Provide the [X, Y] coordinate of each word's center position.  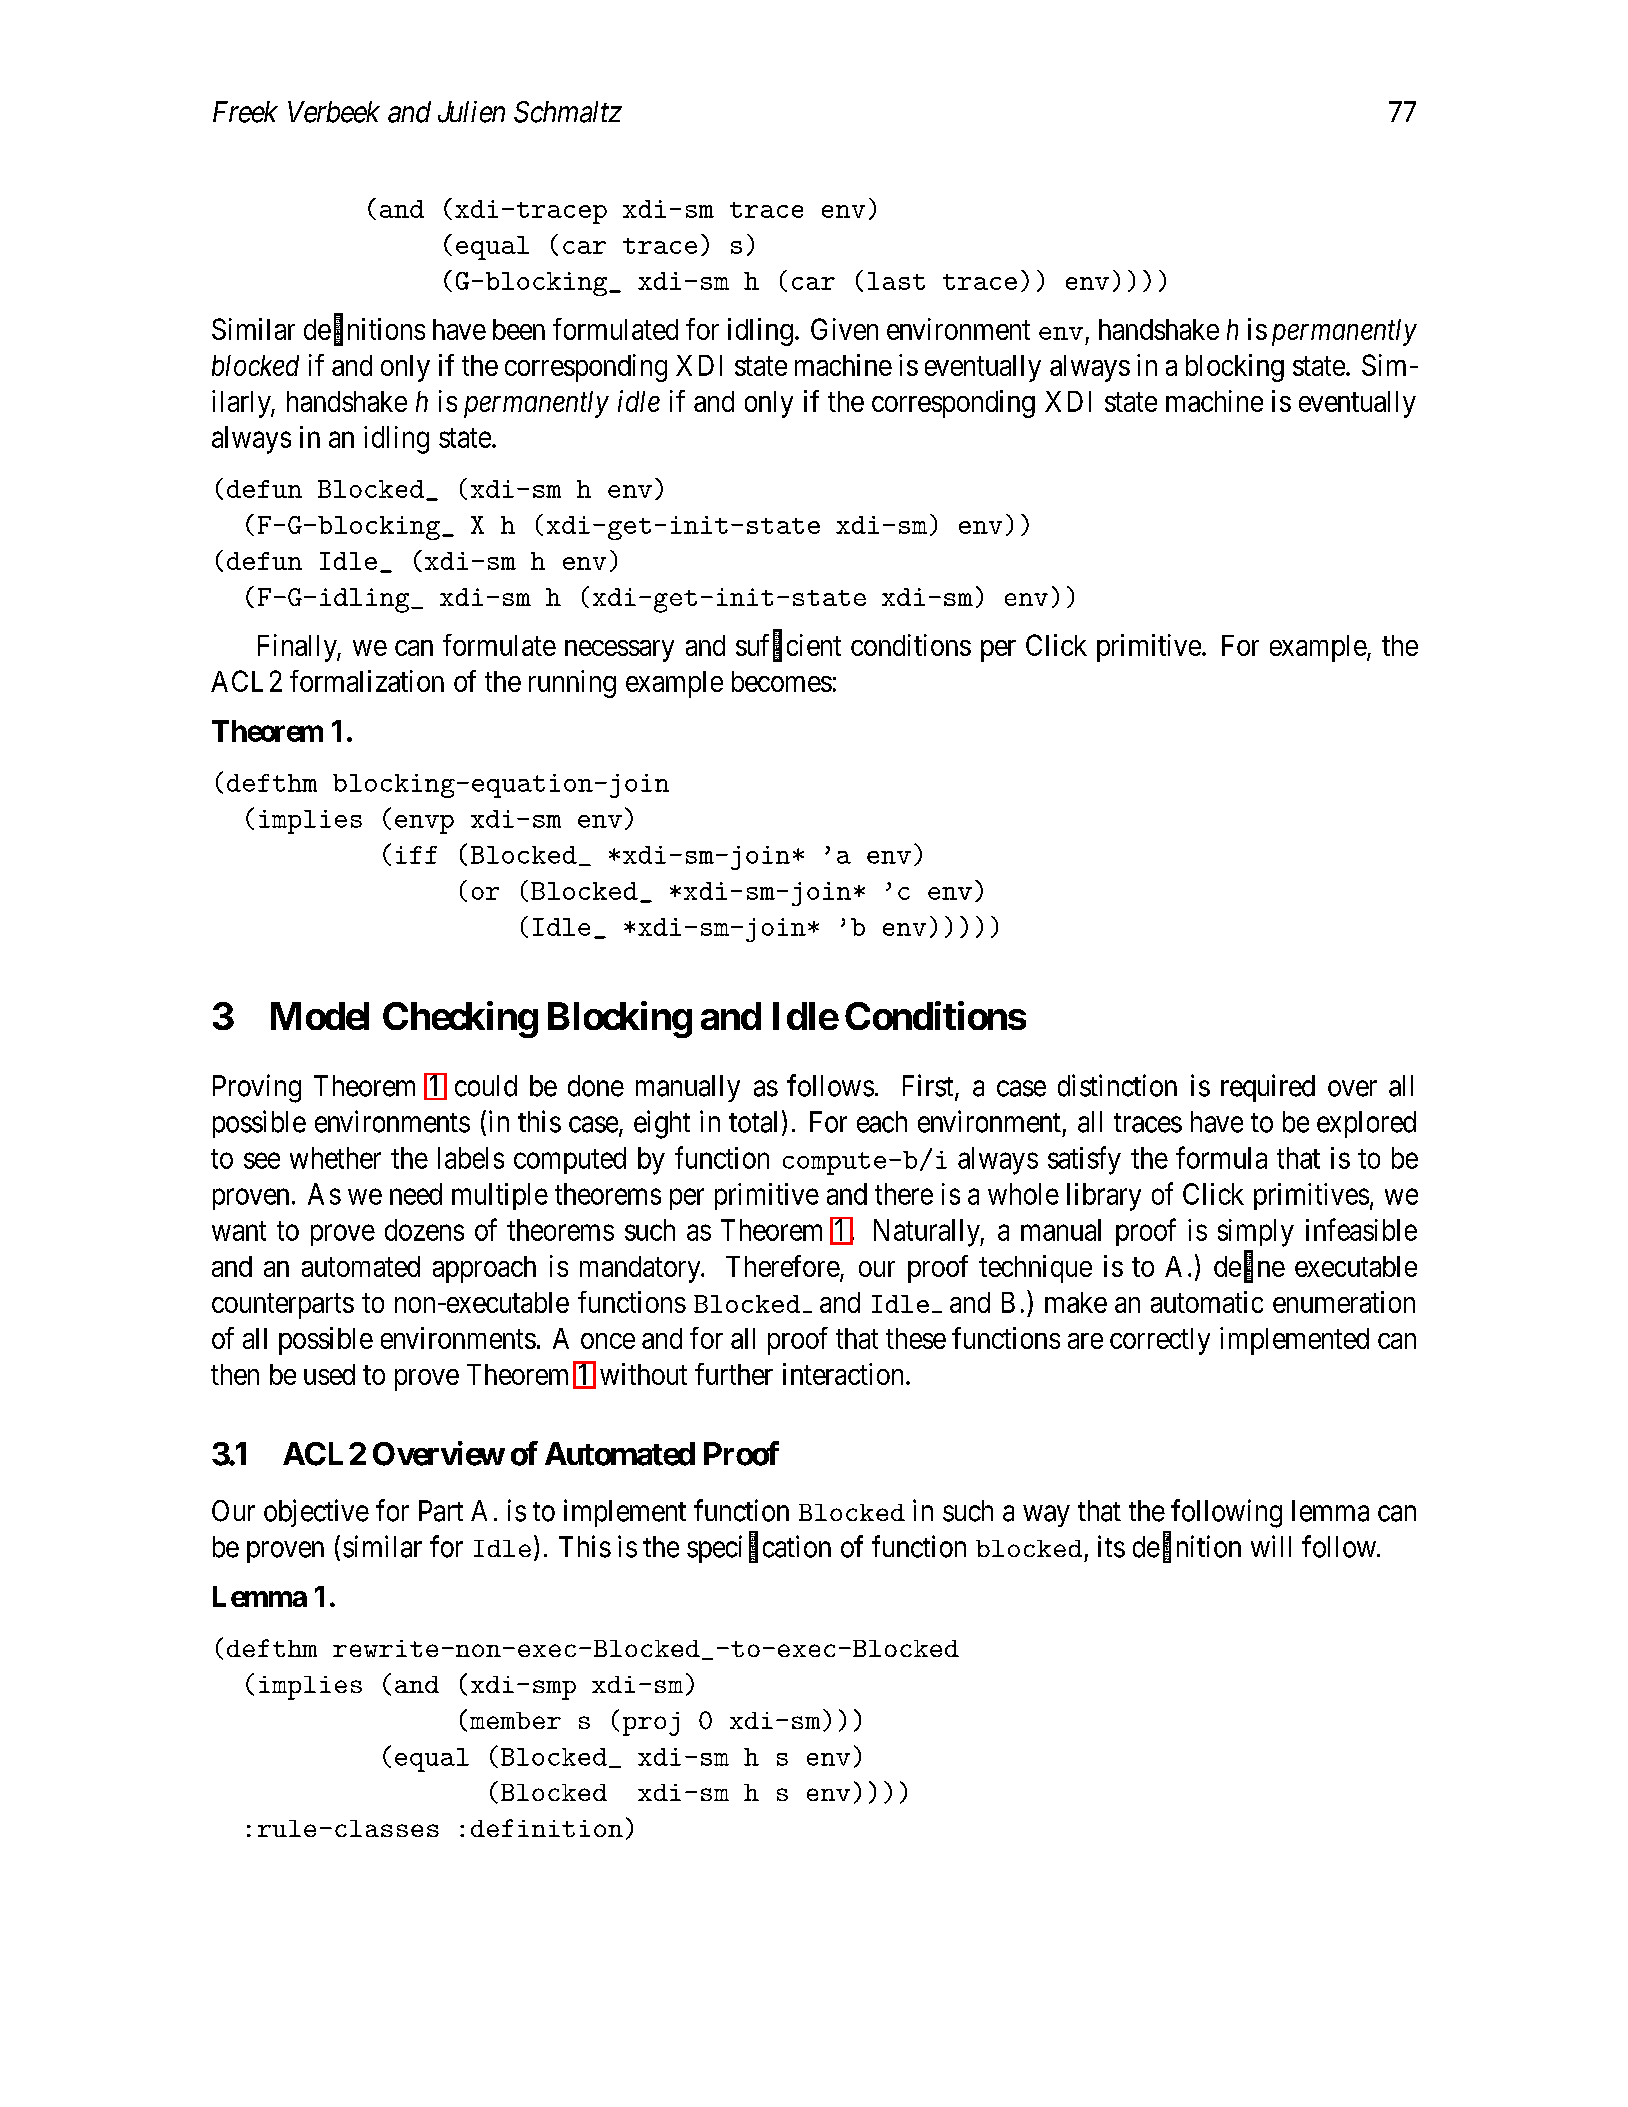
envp [424, 824]
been [519, 329]
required [1268, 1088]
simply [1256, 1233]
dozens [424, 1230]
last [896, 281]
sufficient [788, 645]
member [515, 1720]
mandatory [641, 1269]
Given [844, 329]
